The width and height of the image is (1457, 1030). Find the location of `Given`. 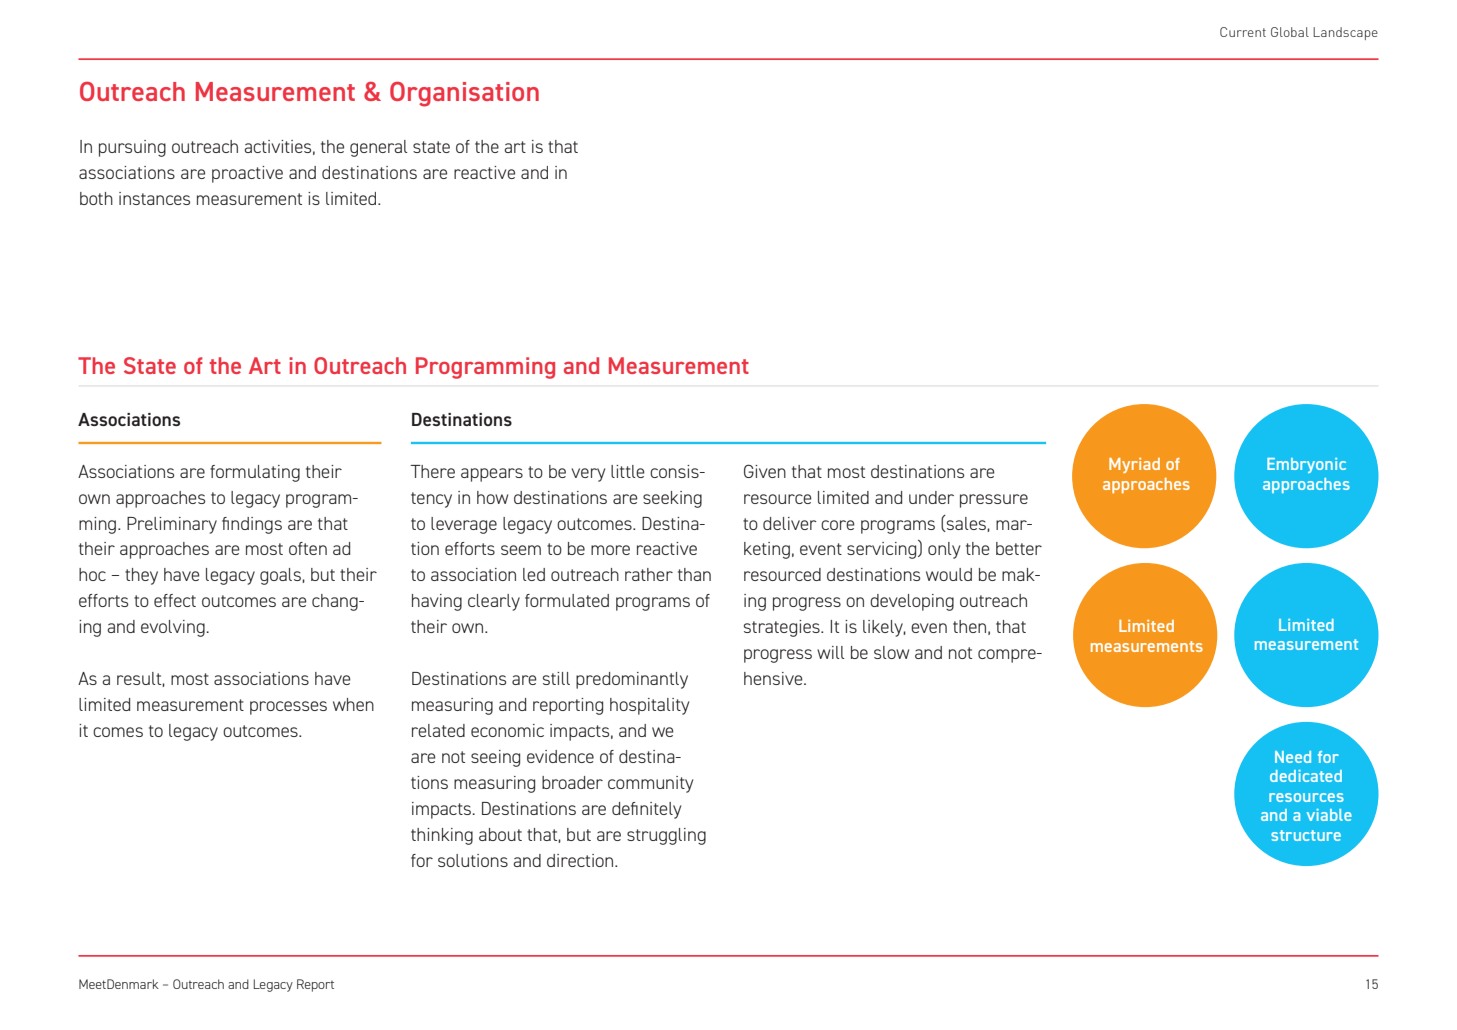

Given is located at coordinates (765, 471).
